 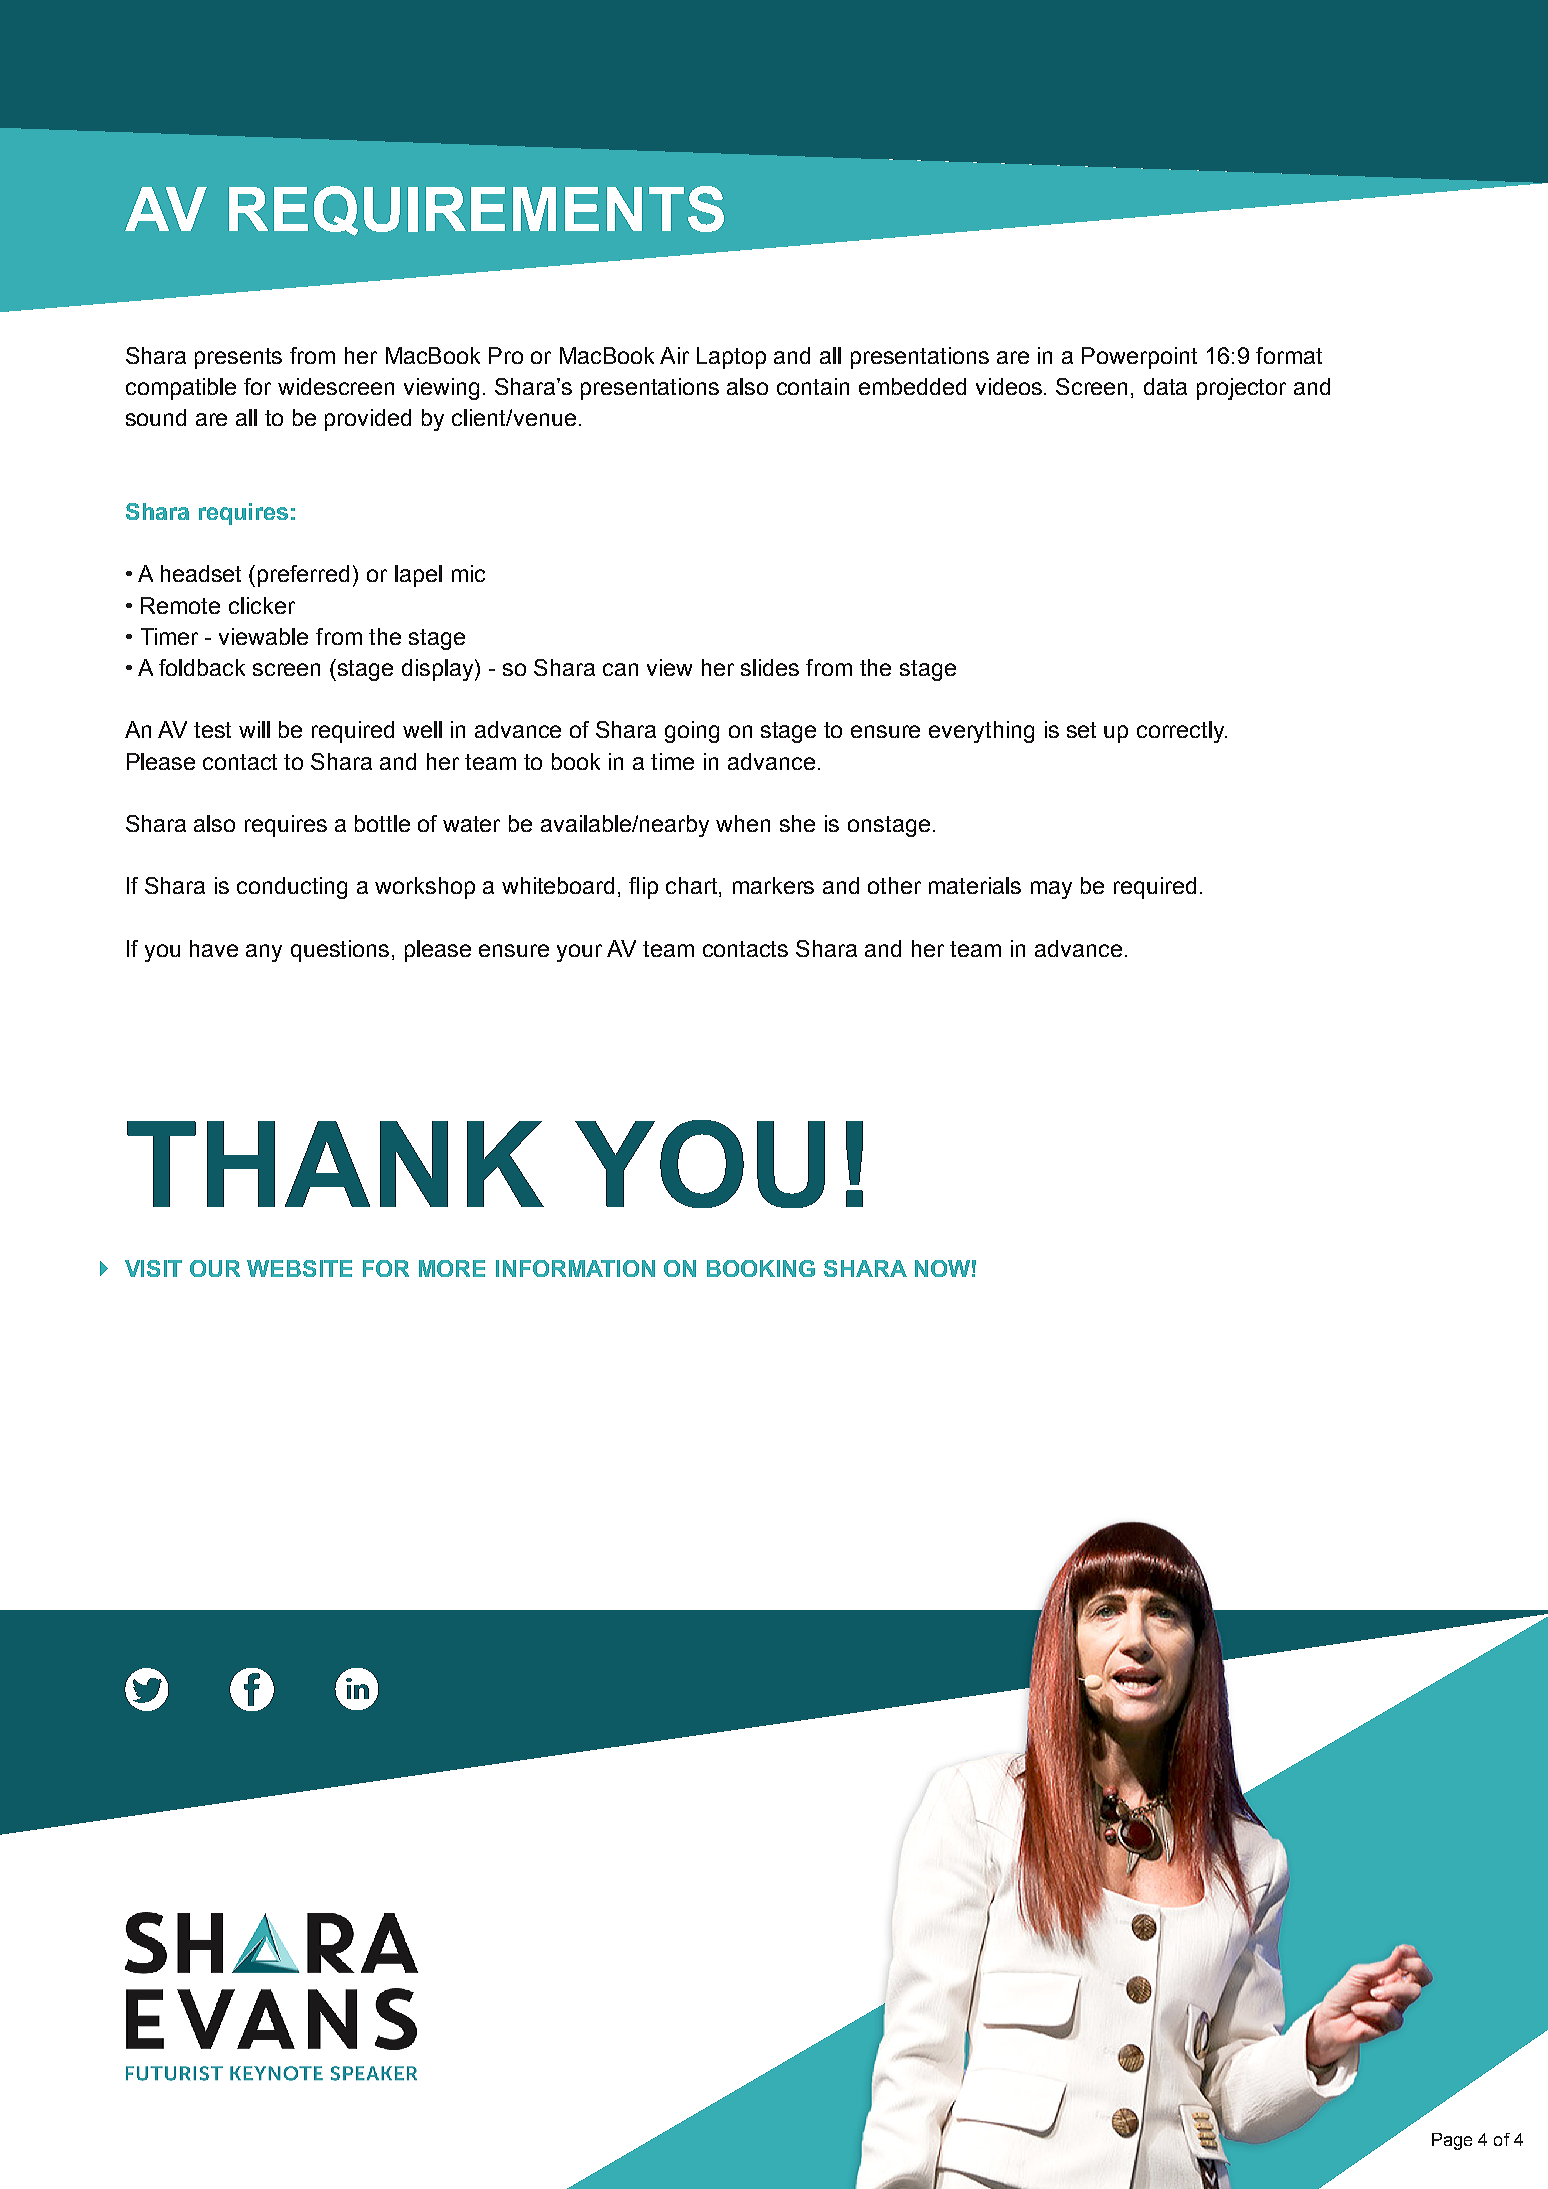 I want to click on NOW, so click(x=942, y=1268).
